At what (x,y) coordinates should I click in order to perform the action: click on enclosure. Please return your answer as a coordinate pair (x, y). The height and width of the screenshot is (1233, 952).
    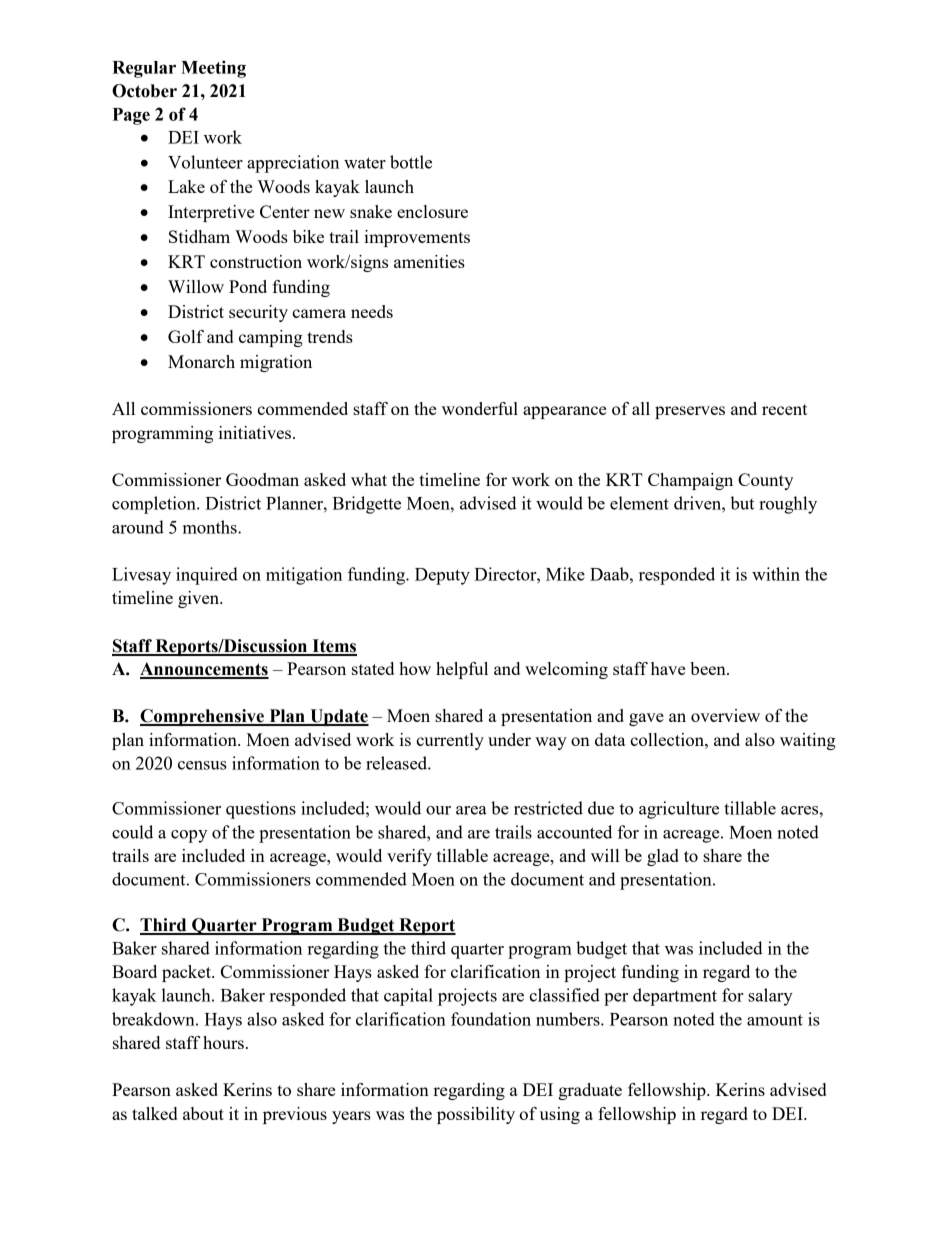
    Looking at the image, I should click on (432, 211).
